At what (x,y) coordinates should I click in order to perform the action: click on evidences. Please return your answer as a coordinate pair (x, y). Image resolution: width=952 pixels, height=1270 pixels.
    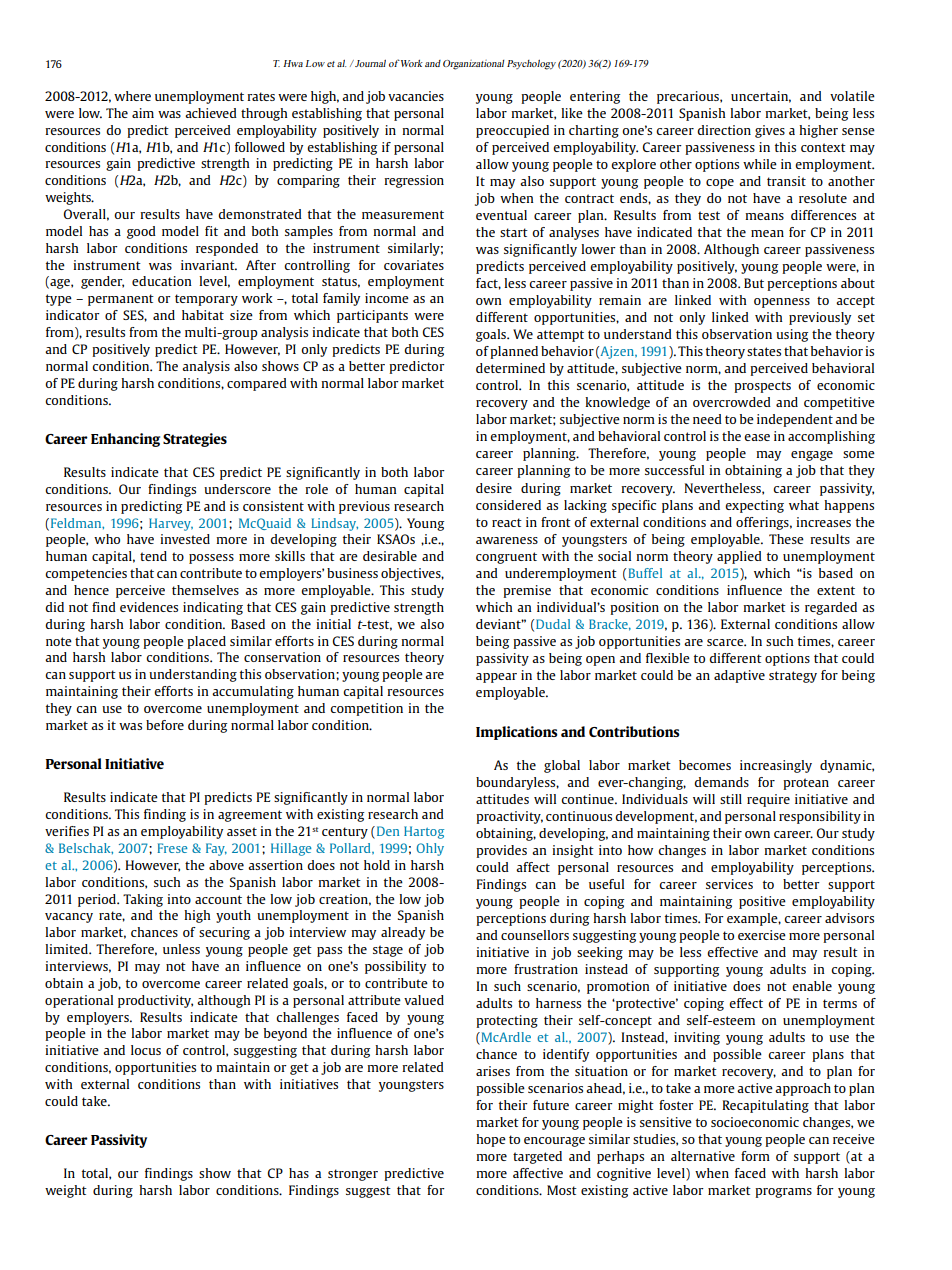
    Looking at the image, I should click on (149, 607).
